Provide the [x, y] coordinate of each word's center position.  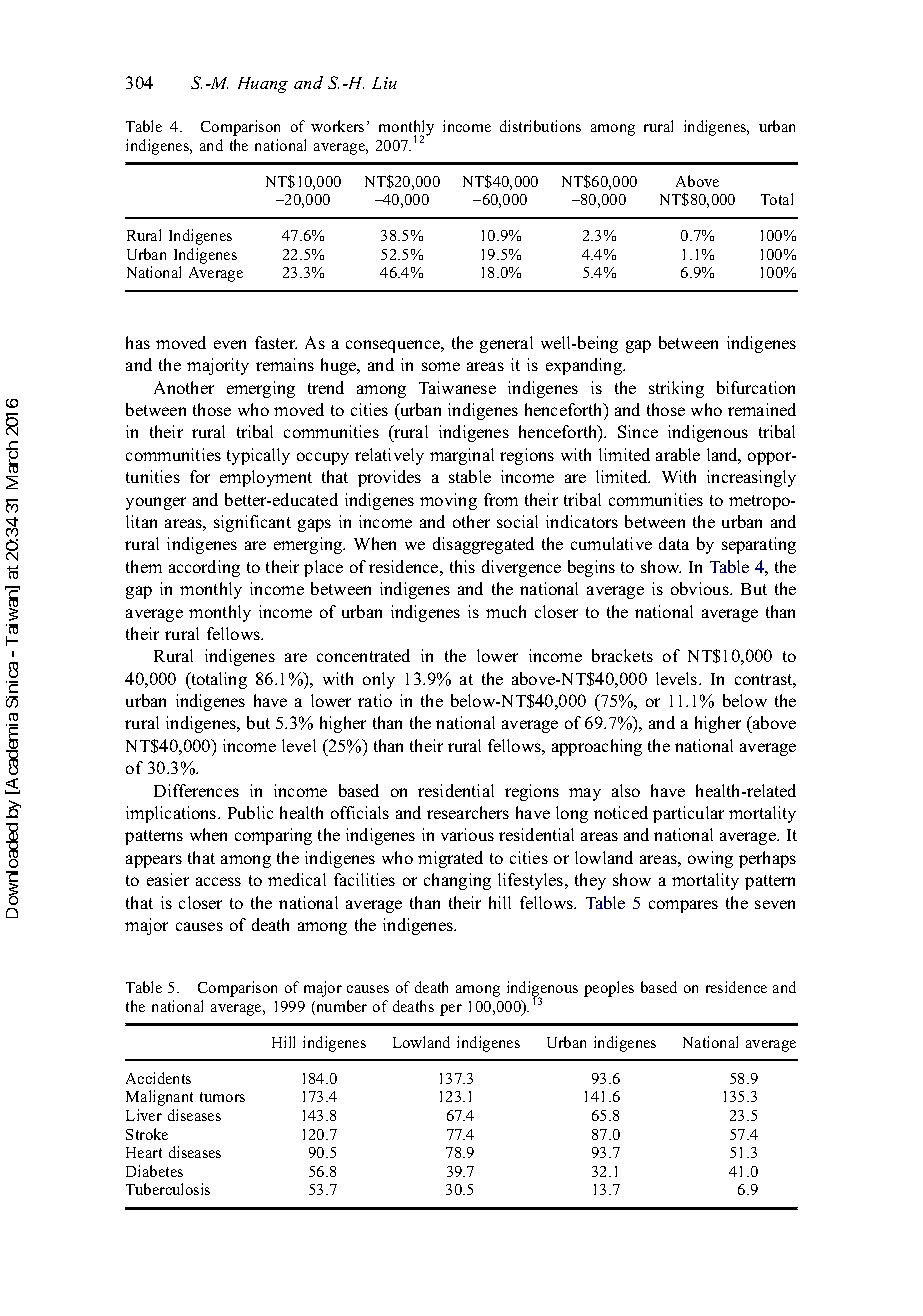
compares [683, 906]
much [506, 611]
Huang [263, 85]
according [204, 568]
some [441, 366]
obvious [701, 588]
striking [676, 389]
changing [457, 881]
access [218, 881]
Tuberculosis [168, 1189]
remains [285, 364]
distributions [540, 126]
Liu [384, 83]
